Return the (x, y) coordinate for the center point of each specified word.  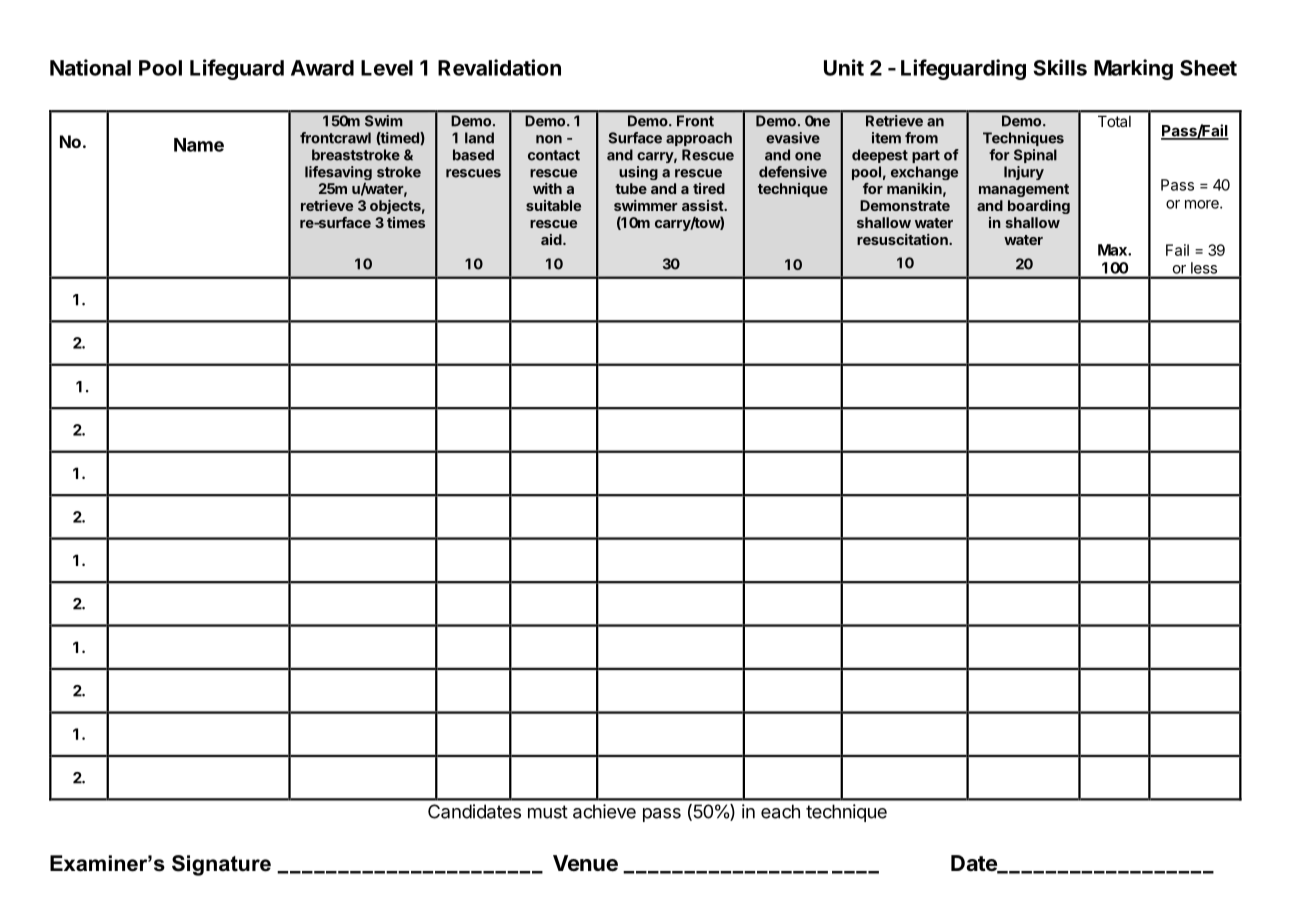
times (406, 222)
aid (552, 239)
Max (1113, 250)
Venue (585, 863)
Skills (1060, 67)
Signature (221, 865)
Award (322, 68)
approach (699, 139)
